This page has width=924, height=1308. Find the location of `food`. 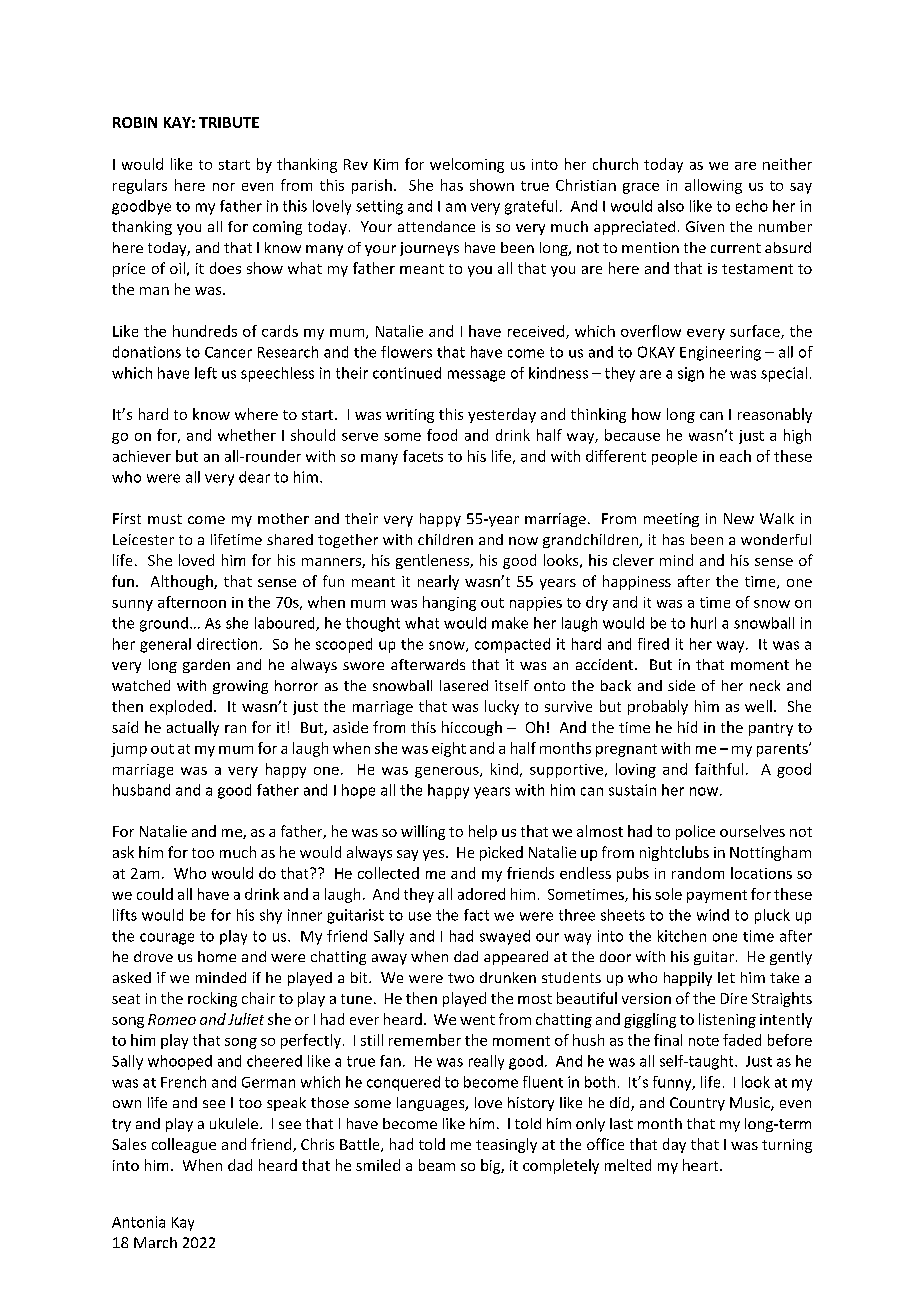

food is located at coordinates (442, 435).
